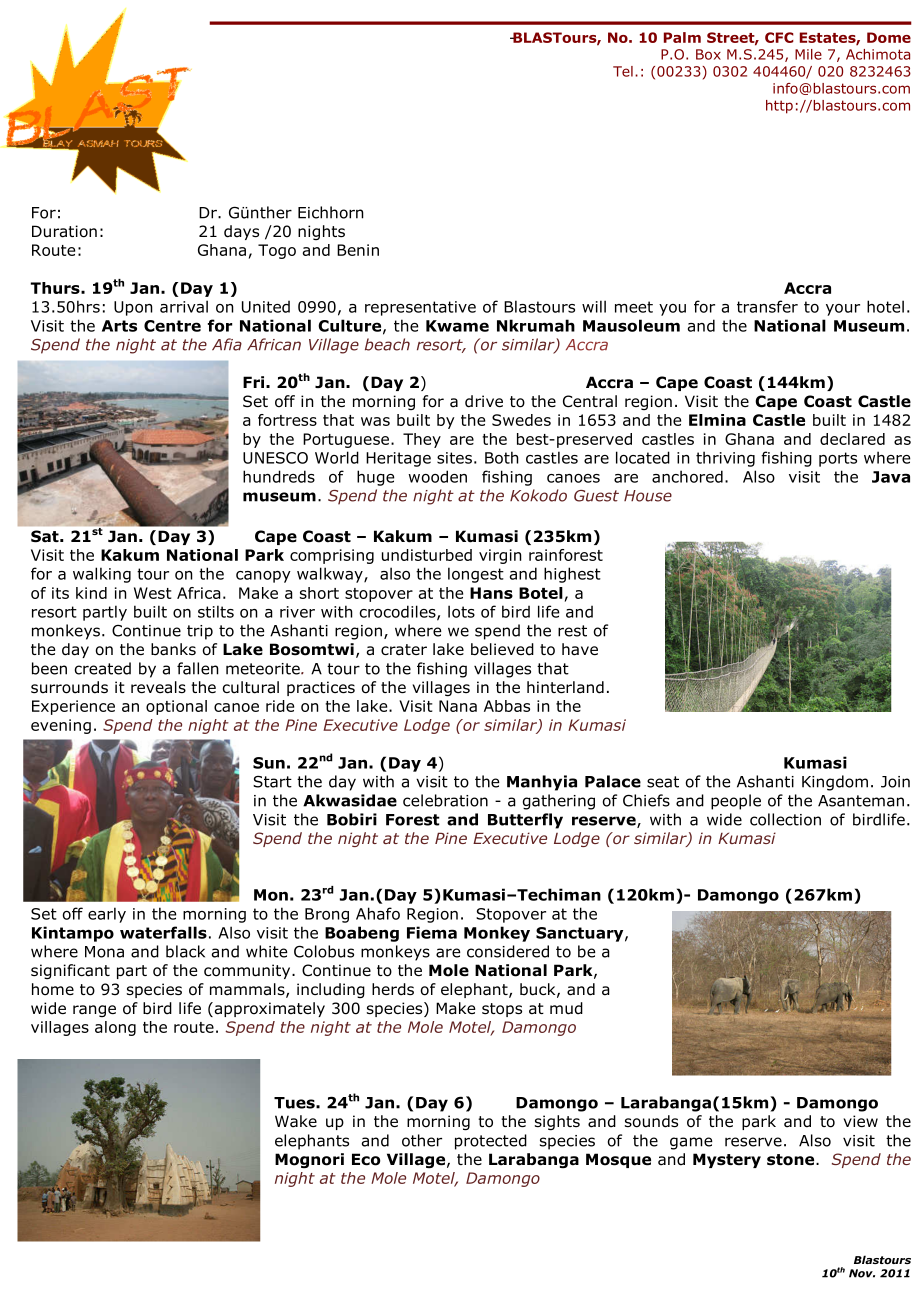 Image resolution: width=924 pixels, height=1308 pixels. I want to click on Mile, so click(808, 54).
